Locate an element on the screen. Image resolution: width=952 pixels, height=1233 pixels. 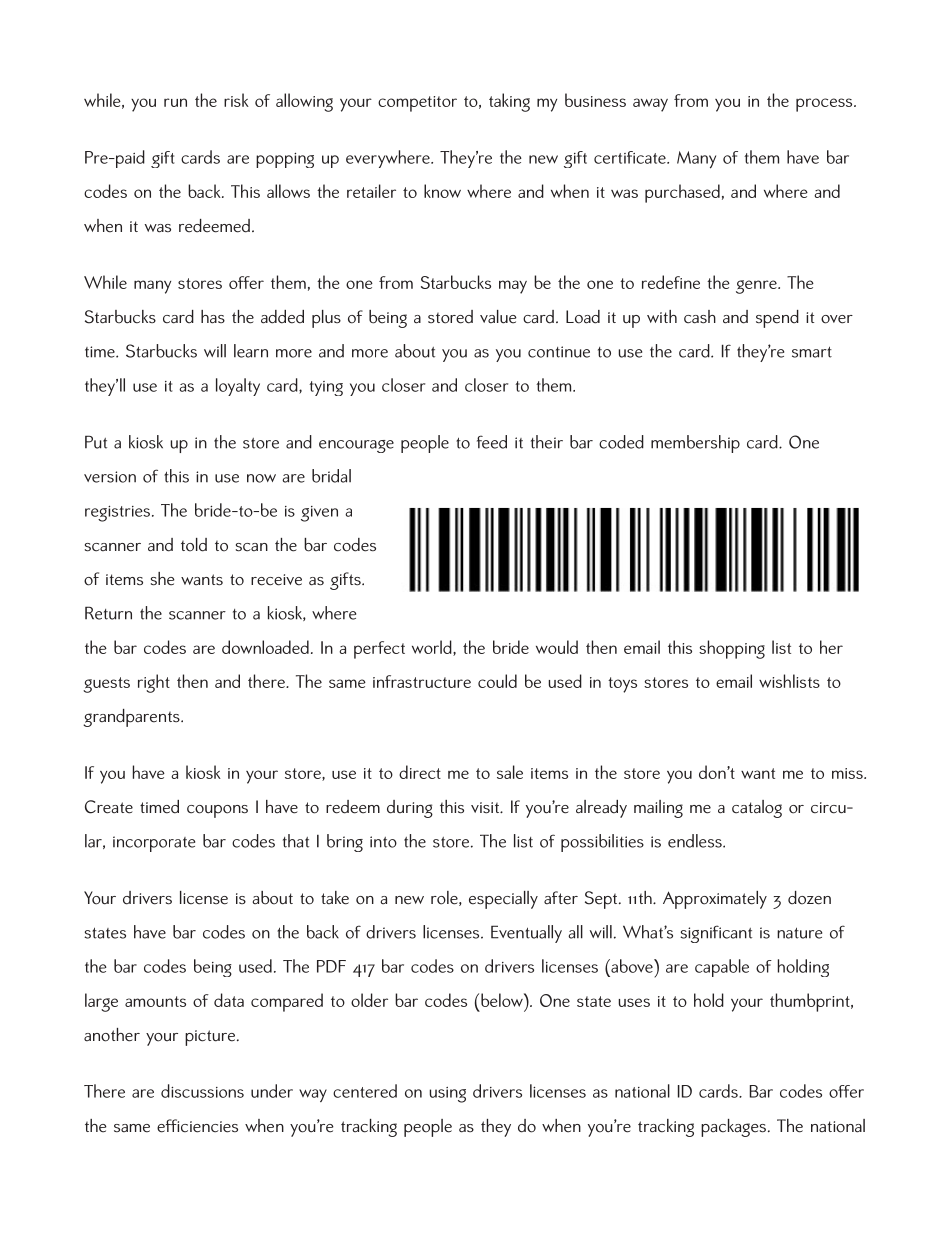
process is located at coordinates (825, 105).
